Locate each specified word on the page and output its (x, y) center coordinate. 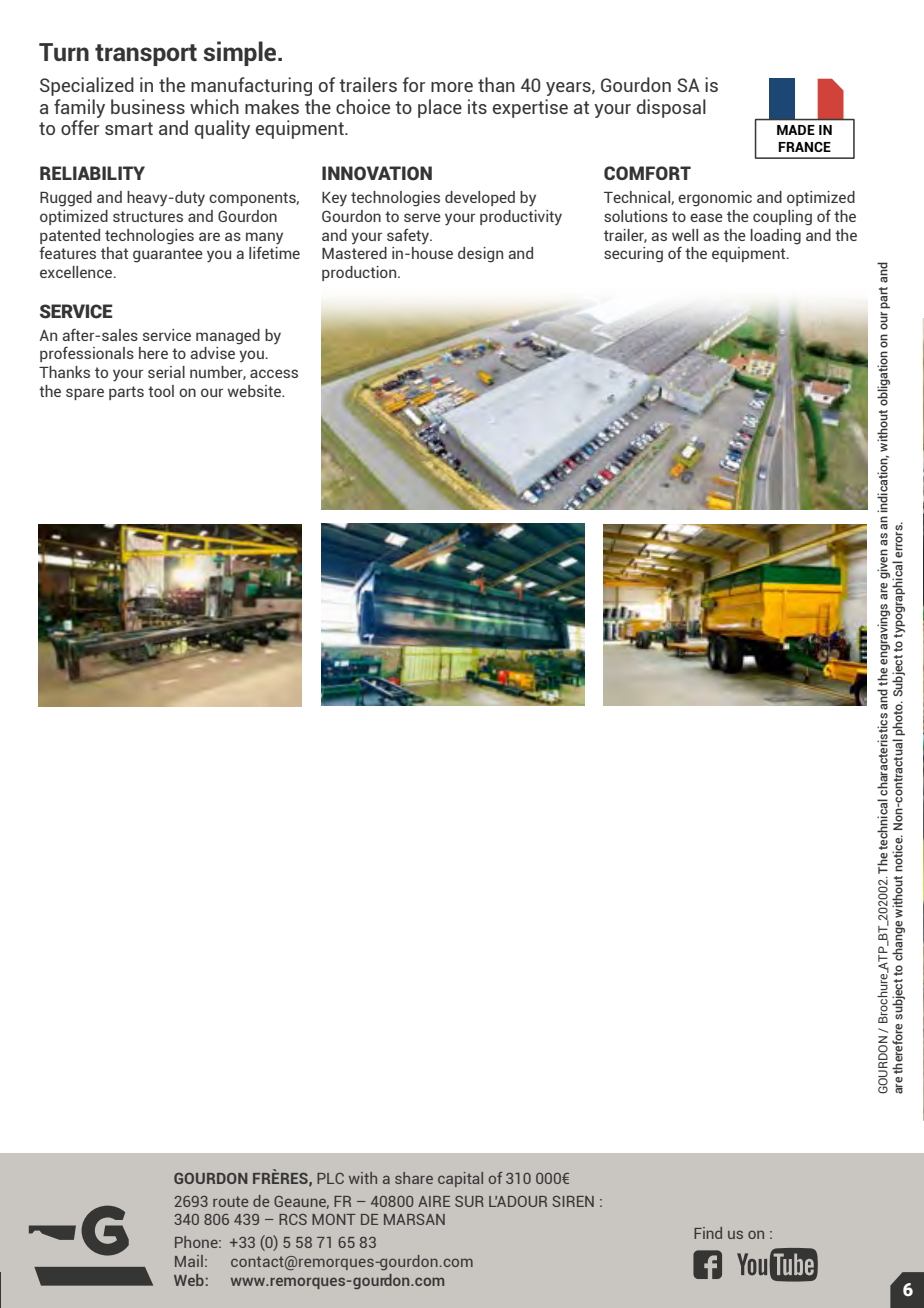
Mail (189, 1261)
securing (633, 255)
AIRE (434, 1201)
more (452, 87)
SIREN (573, 1201)
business (148, 106)
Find (708, 1233)
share (414, 1178)
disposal (671, 108)
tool (161, 391)
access (274, 373)
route (230, 1201)
